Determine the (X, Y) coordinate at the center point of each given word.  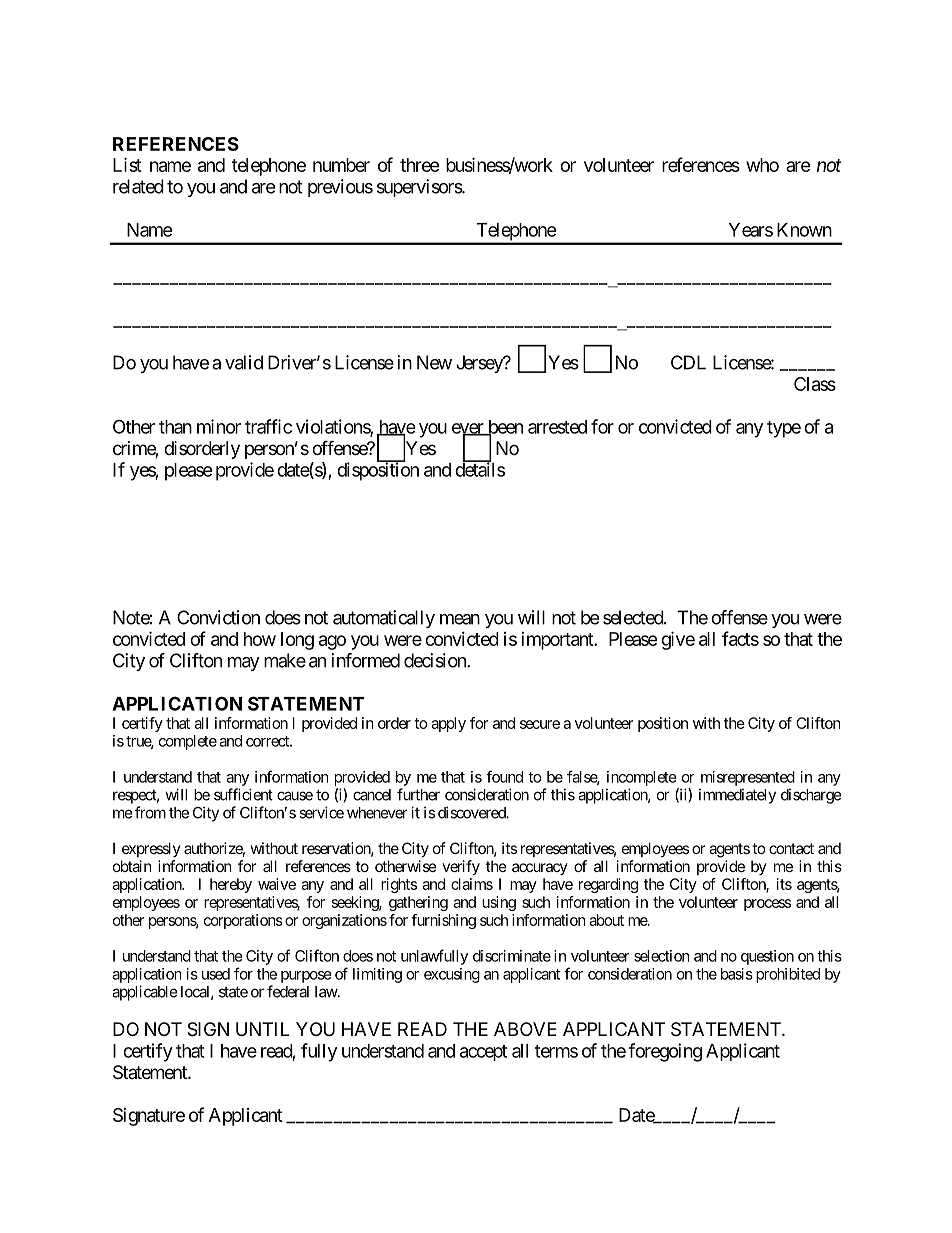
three (420, 165)
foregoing (665, 1052)
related (138, 186)
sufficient (243, 794)
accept (483, 1053)
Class (815, 384)
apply (448, 724)
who (762, 165)
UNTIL (262, 1029)
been (504, 428)
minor (219, 426)
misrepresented (748, 778)
